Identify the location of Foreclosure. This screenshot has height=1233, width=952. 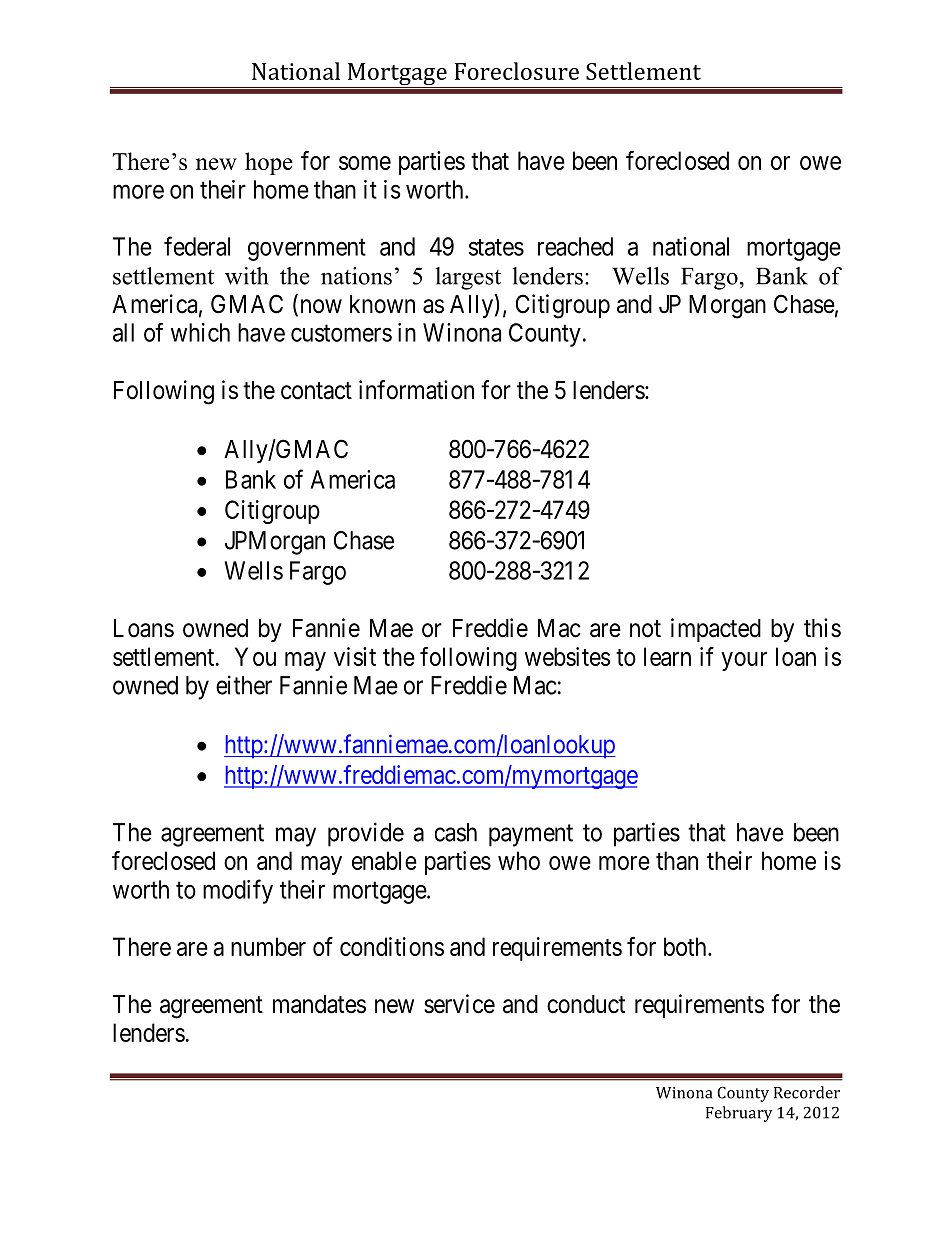
(517, 71).
